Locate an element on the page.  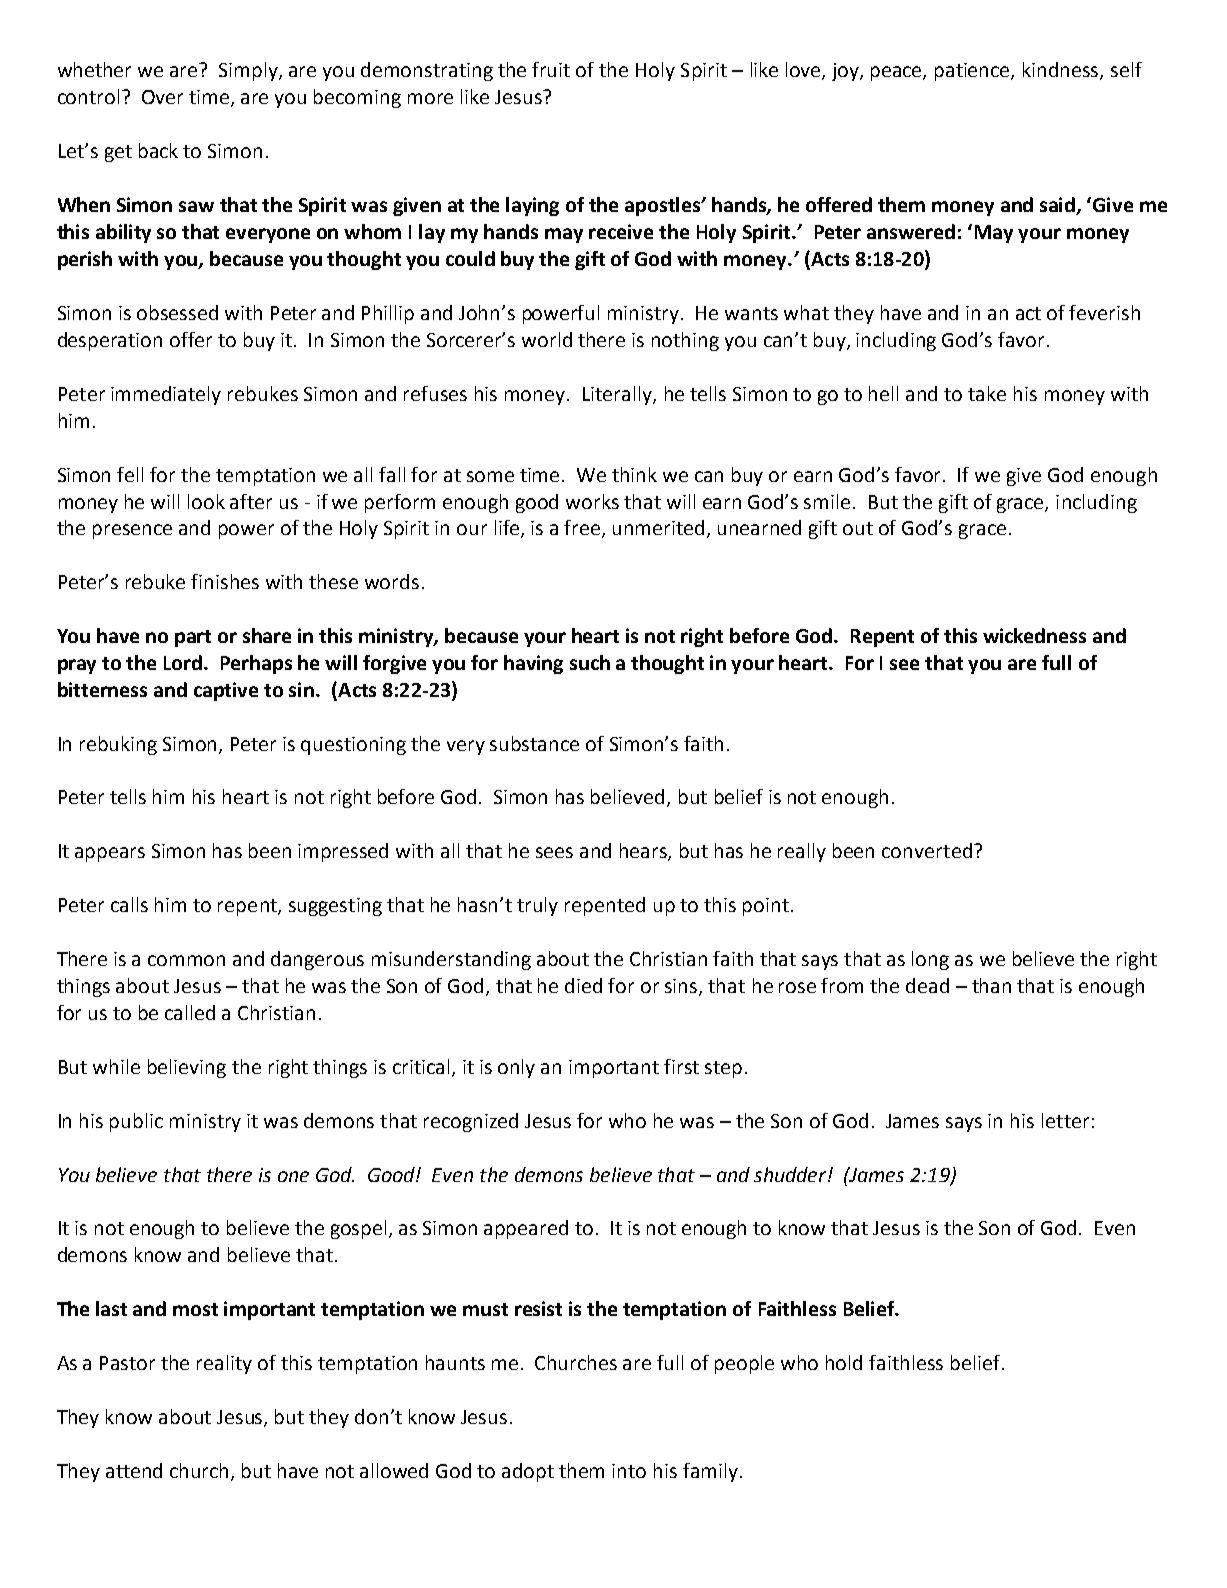
into is located at coordinates (629, 1471).
